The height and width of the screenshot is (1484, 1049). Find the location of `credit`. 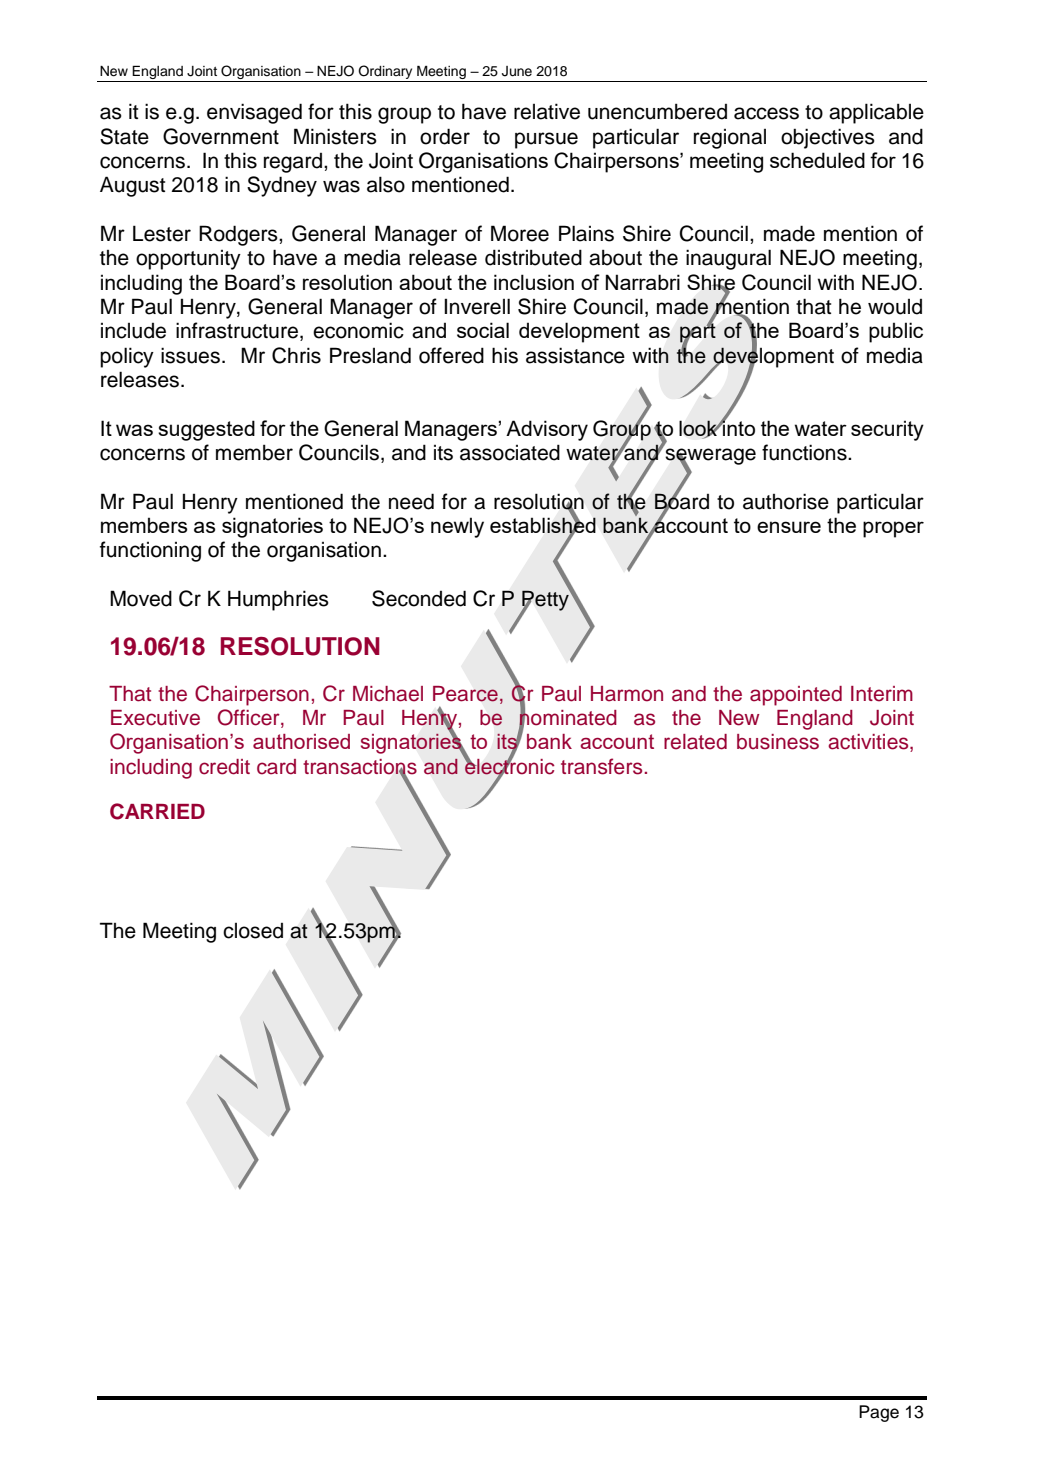

credit is located at coordinates (224, 767).
